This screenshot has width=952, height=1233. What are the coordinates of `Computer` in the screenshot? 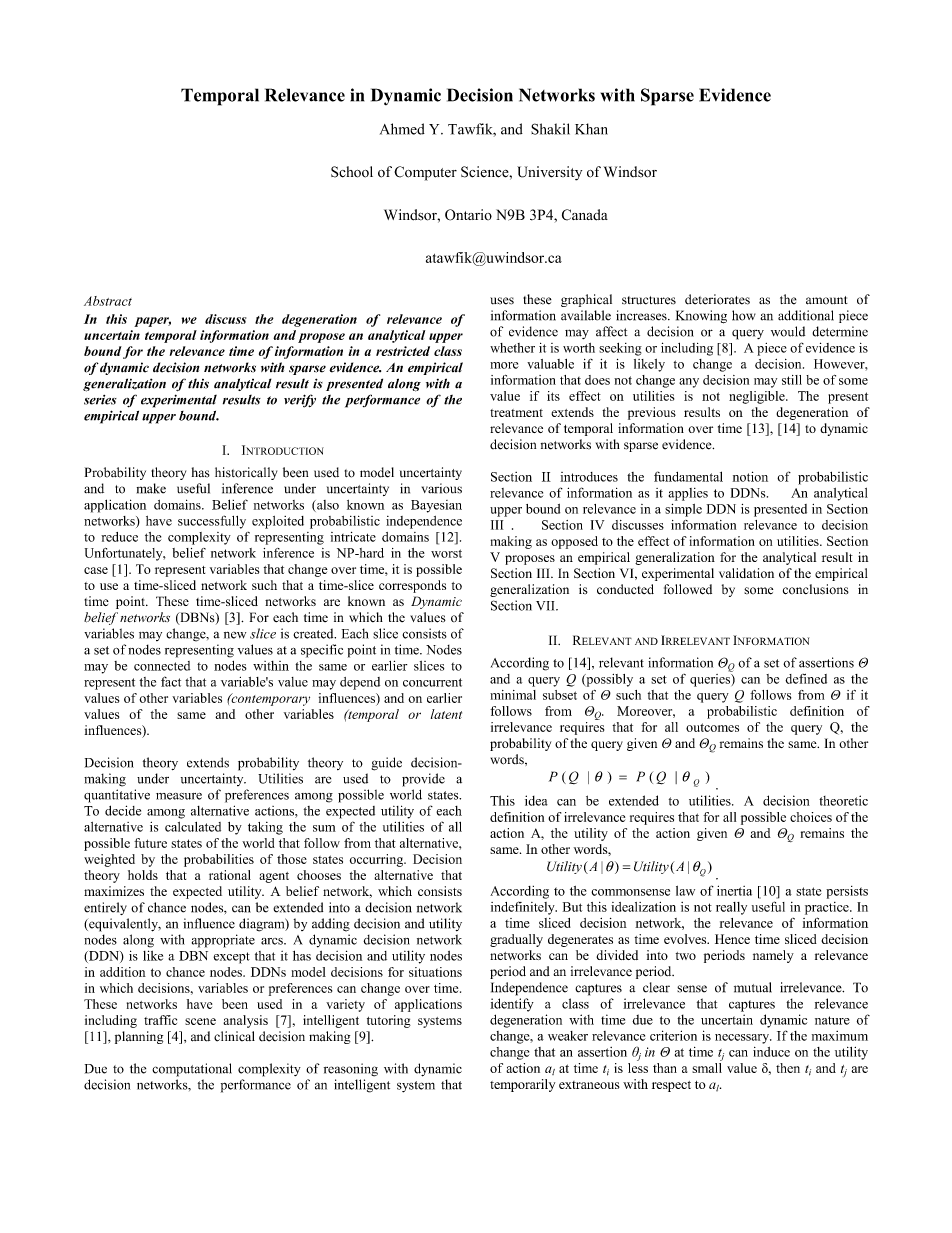 It's located at (425, 173).
